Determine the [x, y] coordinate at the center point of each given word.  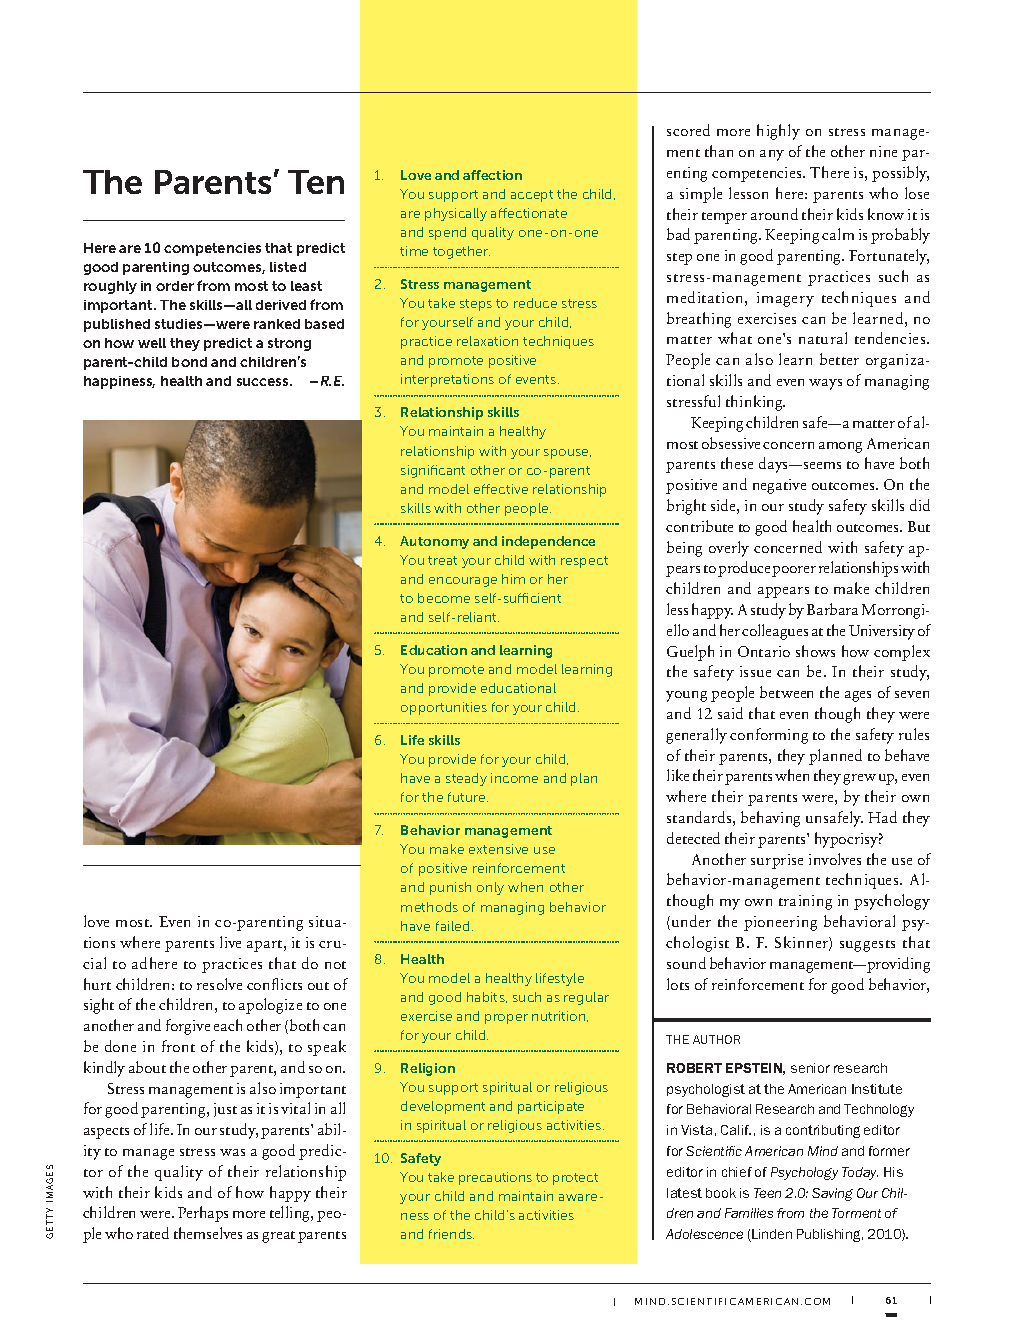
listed [288, 267]
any [772, 155]
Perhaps [203, 1214]
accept [532, 196]
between [786, 692]
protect [575, 1179]
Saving [832, 1194]
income [514, 778]
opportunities [444, 708]
